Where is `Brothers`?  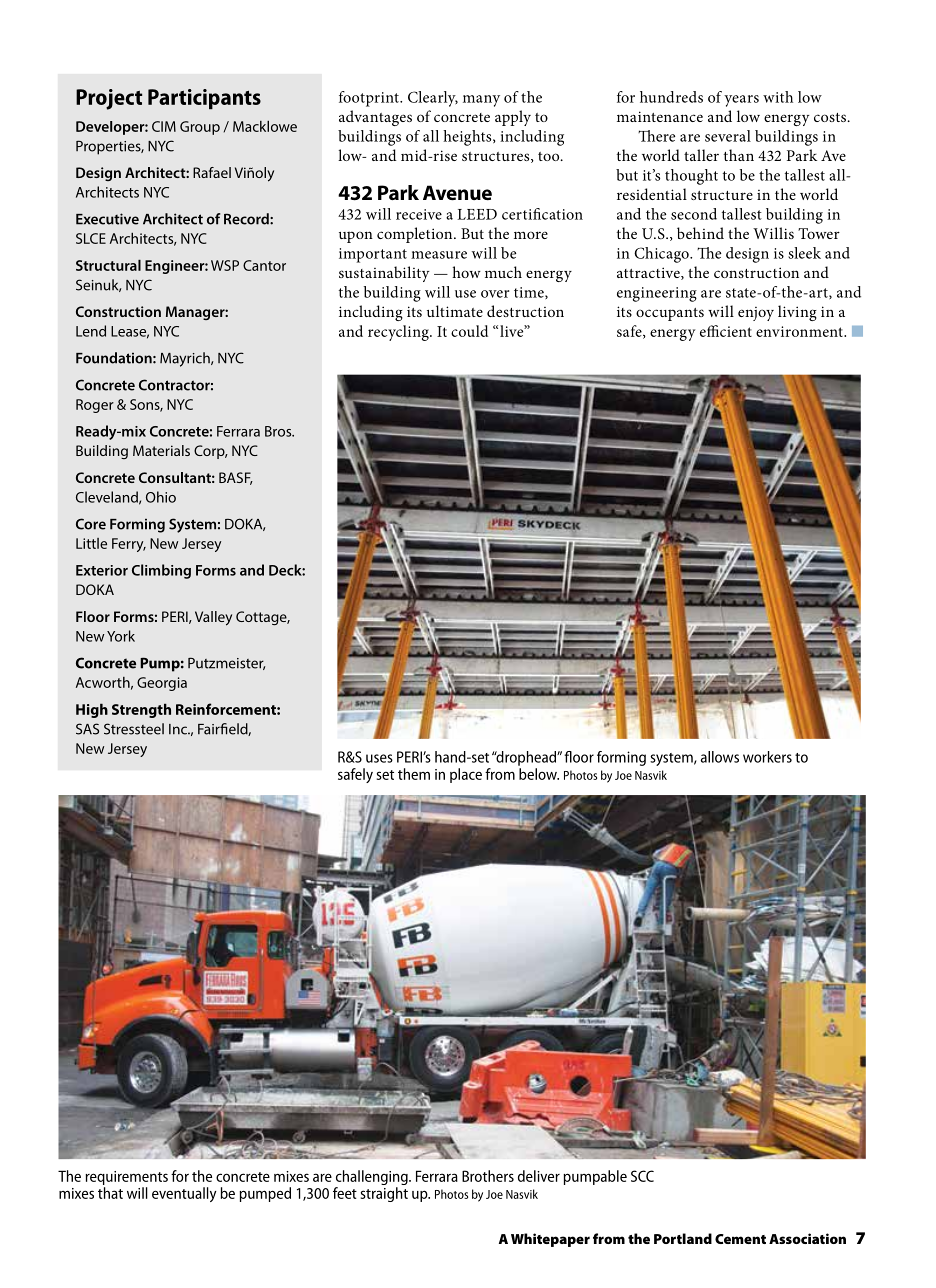 Brothers is located at coordinates (488, 1176).
